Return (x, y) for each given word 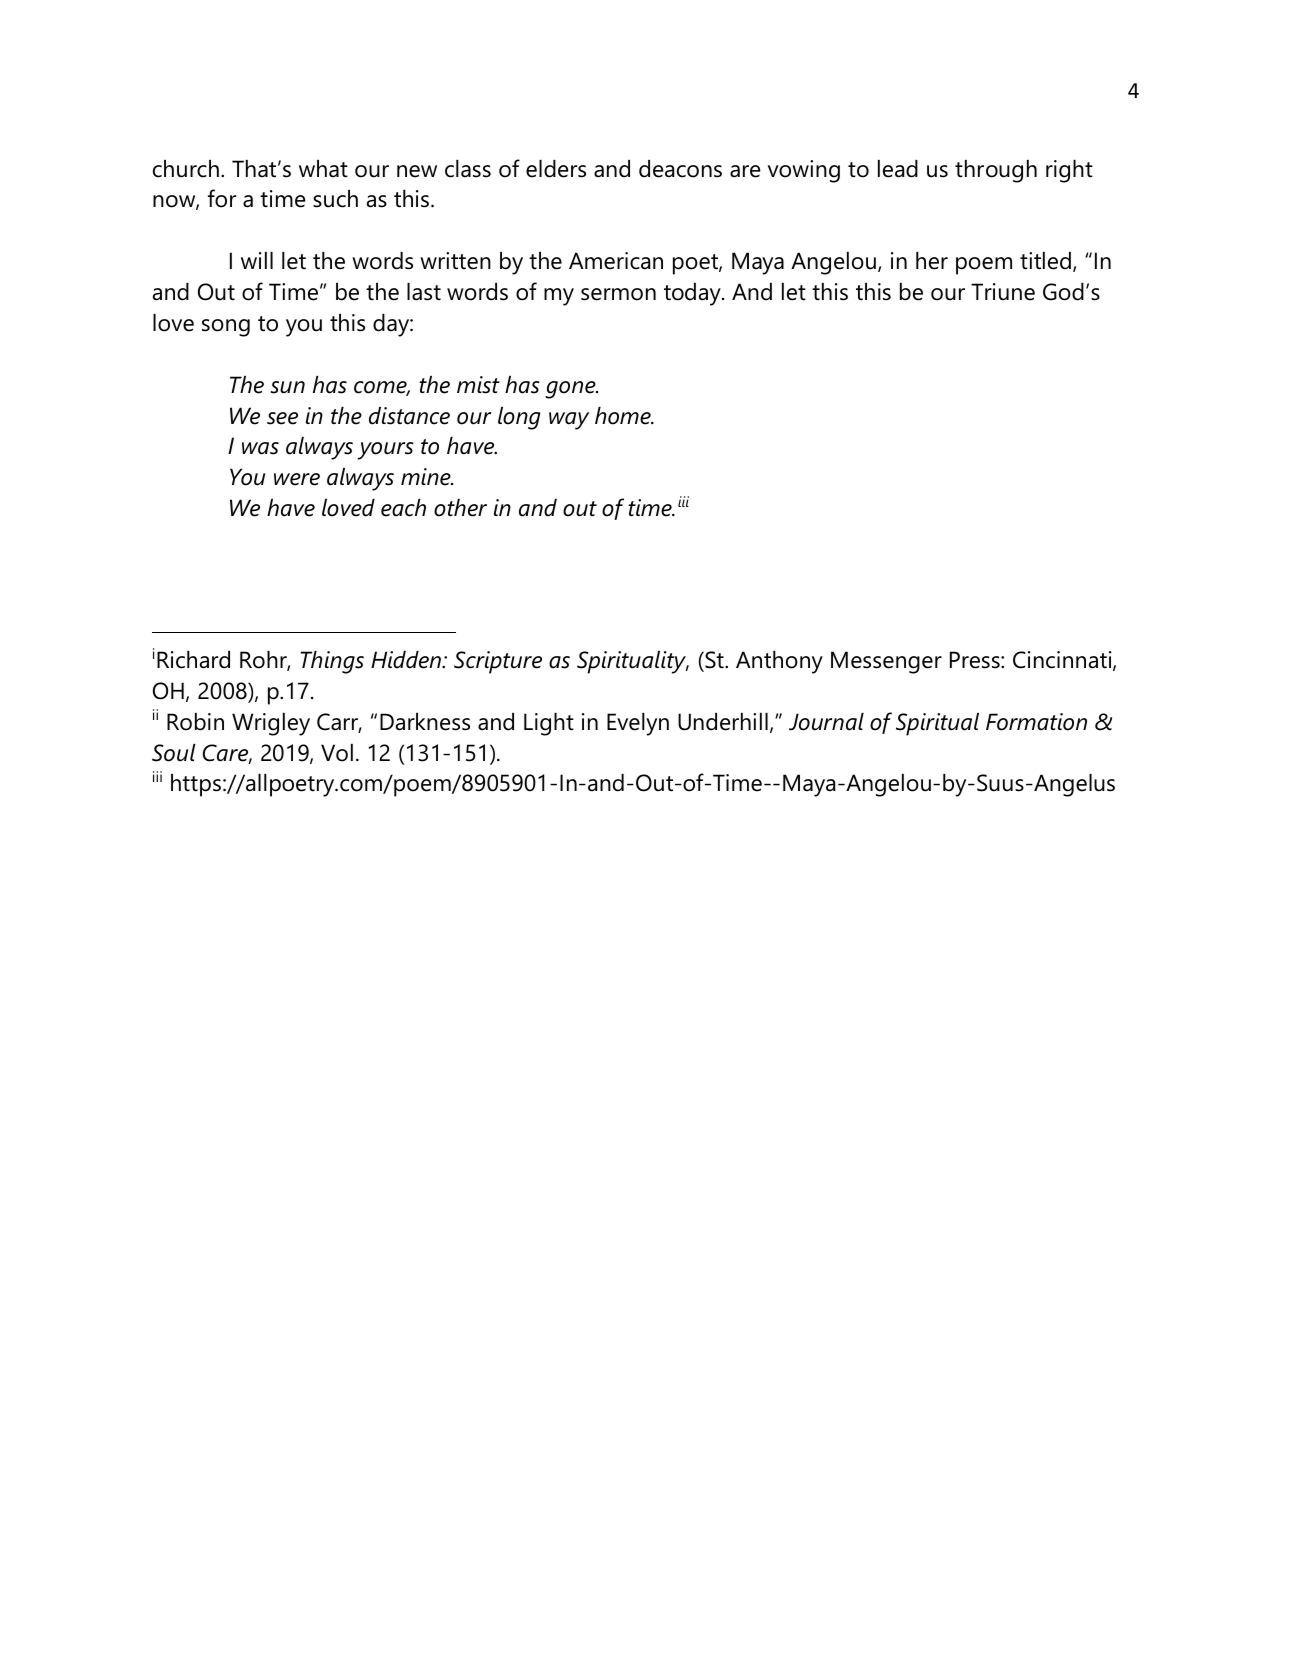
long (519, 418)
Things (332, 662)
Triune (1003, 292)
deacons (680, 169)
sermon (618, 294)
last (424, 292)
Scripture (498, 662)
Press (976, 660)
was (260, 448)
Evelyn (638, 724)
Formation (1036, 722)
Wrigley (271, 724)
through (996, 171)
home (624, 416)
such (335, 199)
